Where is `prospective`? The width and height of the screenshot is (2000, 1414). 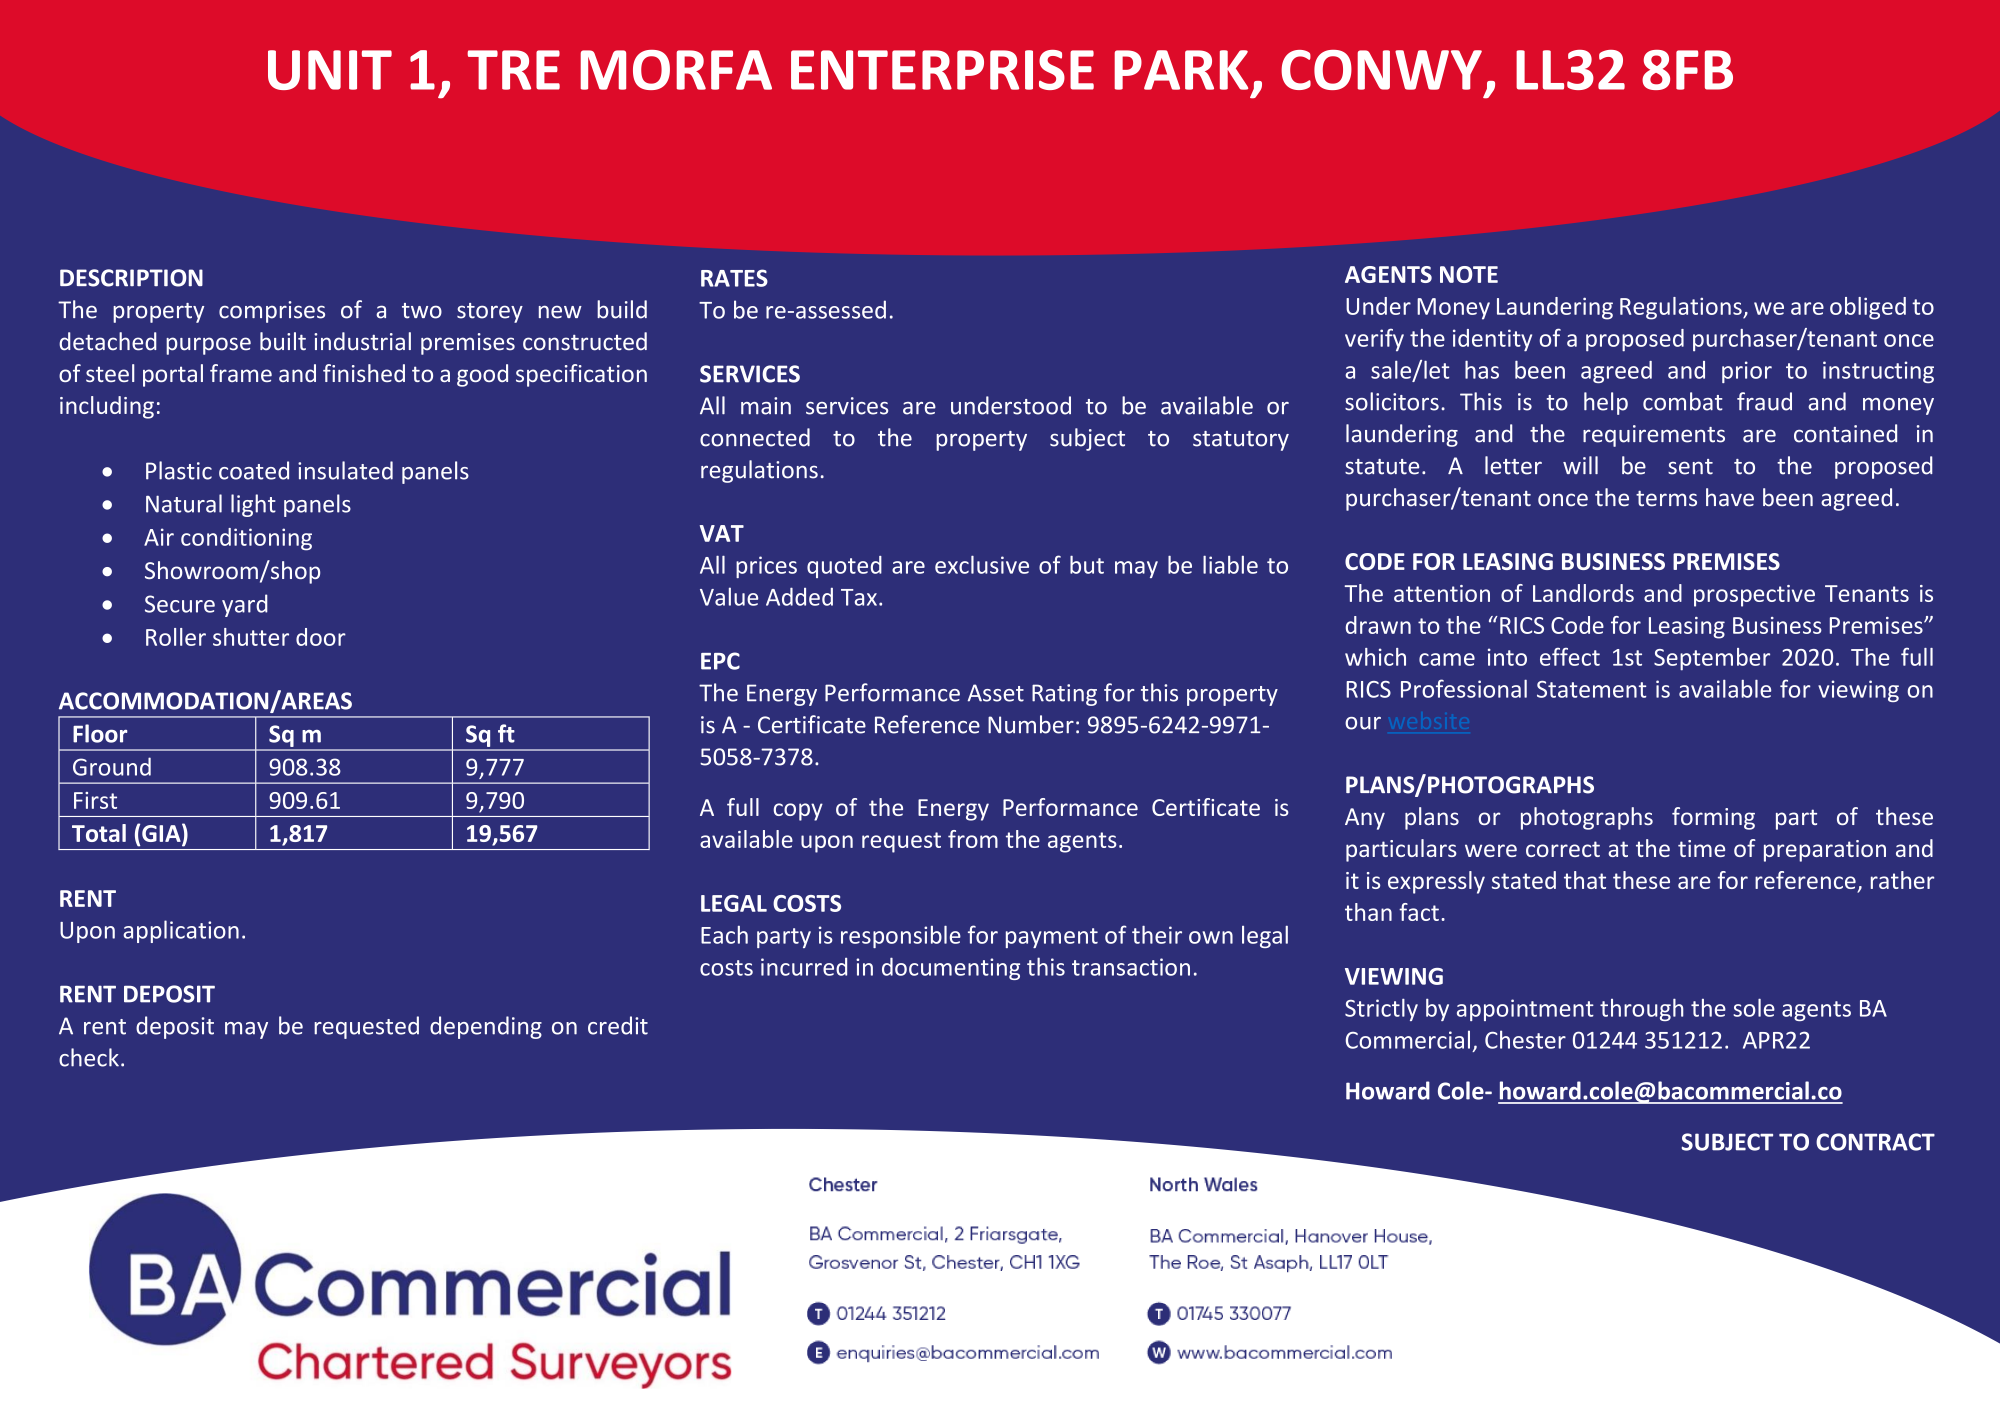 prospective is located at coordinates (1754, 596).
